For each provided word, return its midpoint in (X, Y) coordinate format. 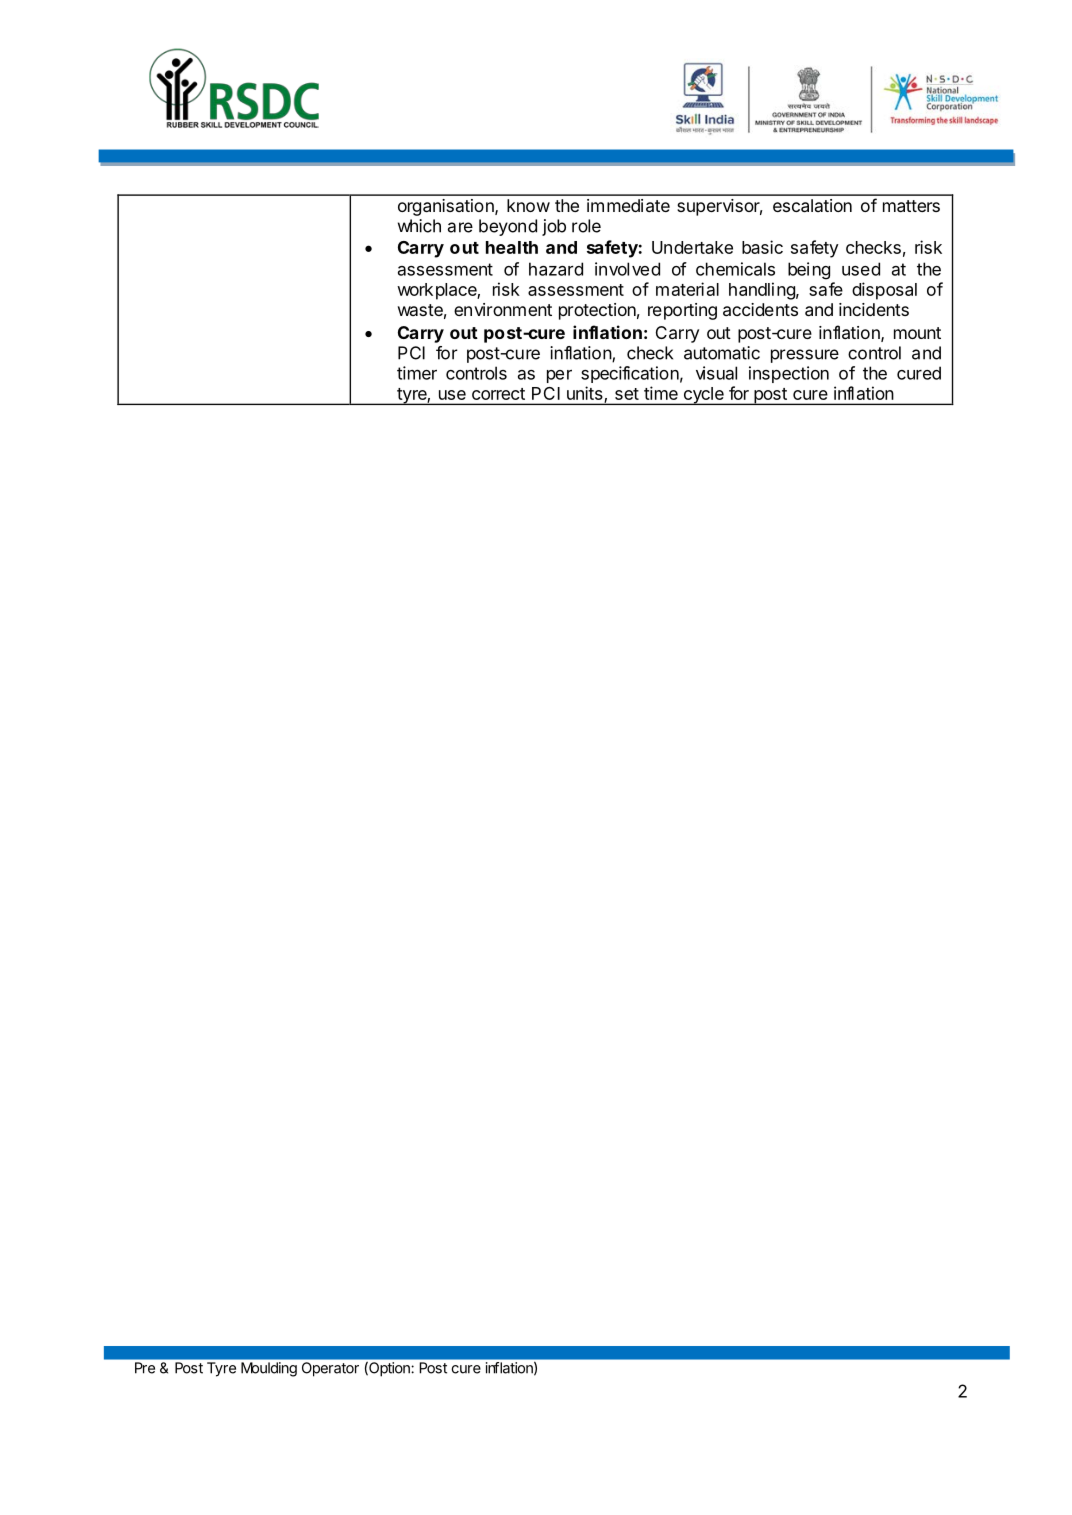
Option (388, 1369)
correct (498, 394)
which (419, 226)
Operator (330, 1369)
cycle (703, 396)
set (627, 394)
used (861, 269)
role (586, 226)
